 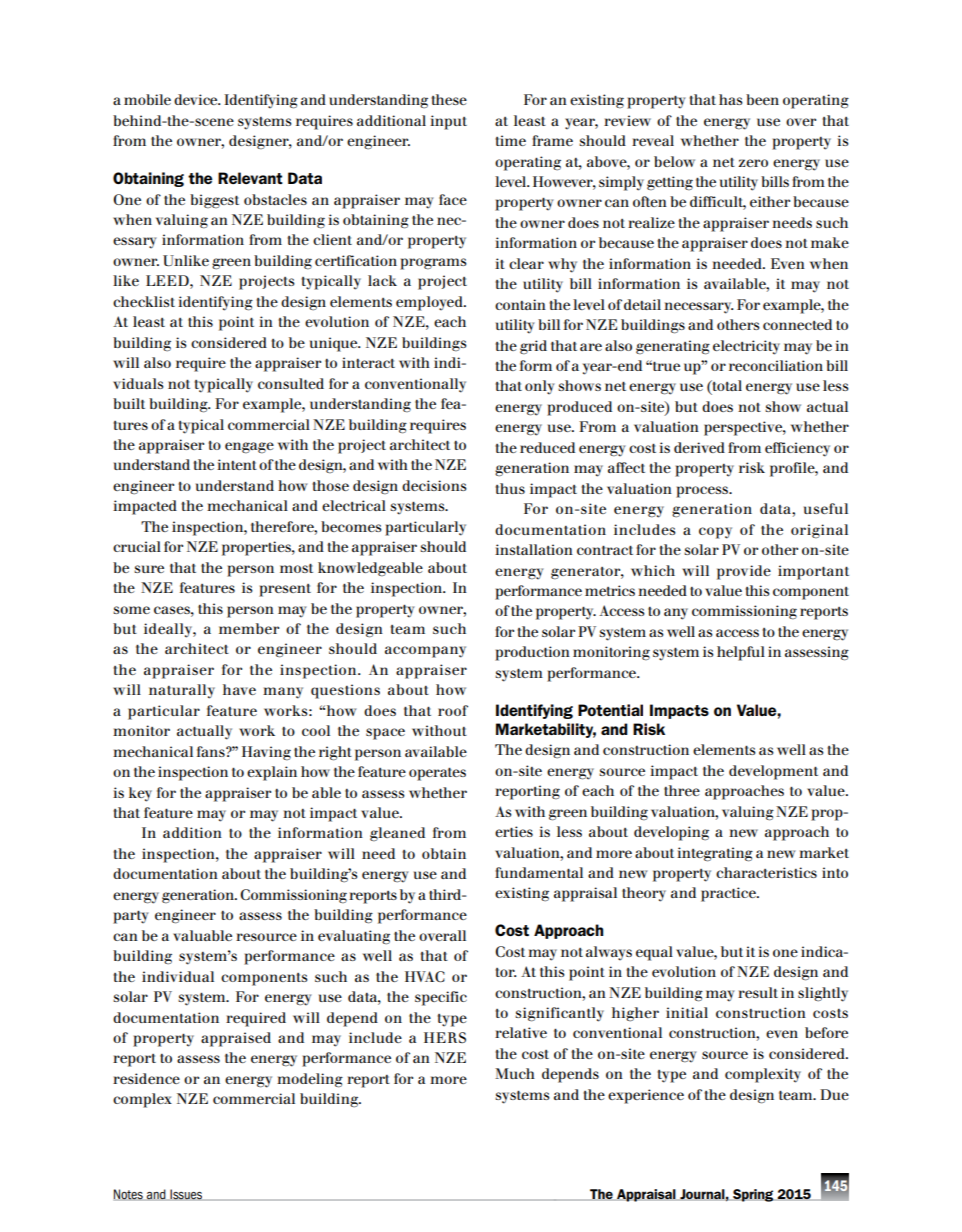 What do you see at coordinates (140, 794) in the screenshot?
I see `key` at bounding box center [140, 794].
